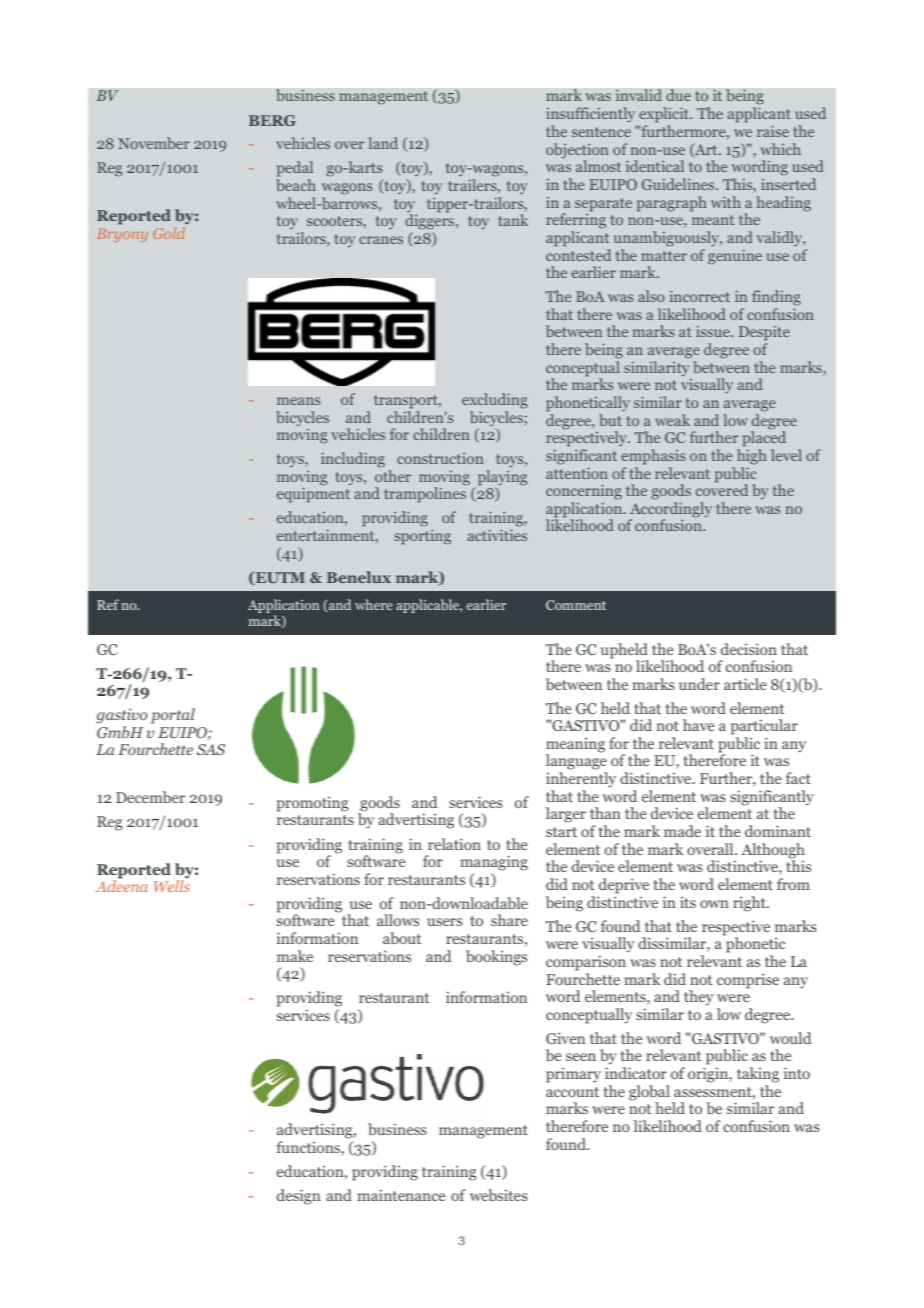 The width and height of the page is (924, 1308). What do you see at coordinates (299, 1197) in the page?
I see `design` at bounding box center [299, 1197].
